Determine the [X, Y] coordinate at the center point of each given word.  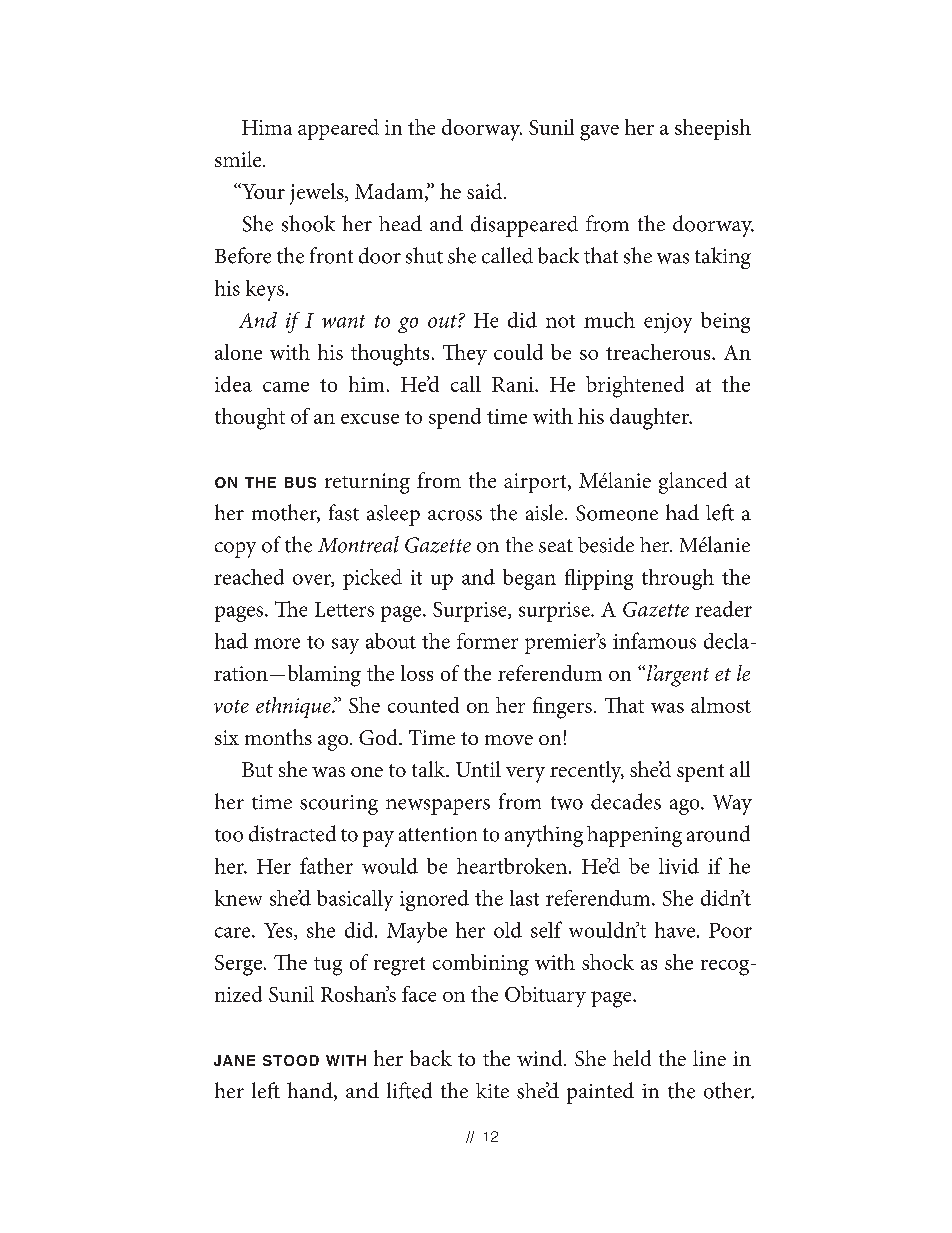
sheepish [713, 129]
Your [262, 191]
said [486, 191]
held [632, 1058]
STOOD [291, 1060]
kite [492, 1090]
